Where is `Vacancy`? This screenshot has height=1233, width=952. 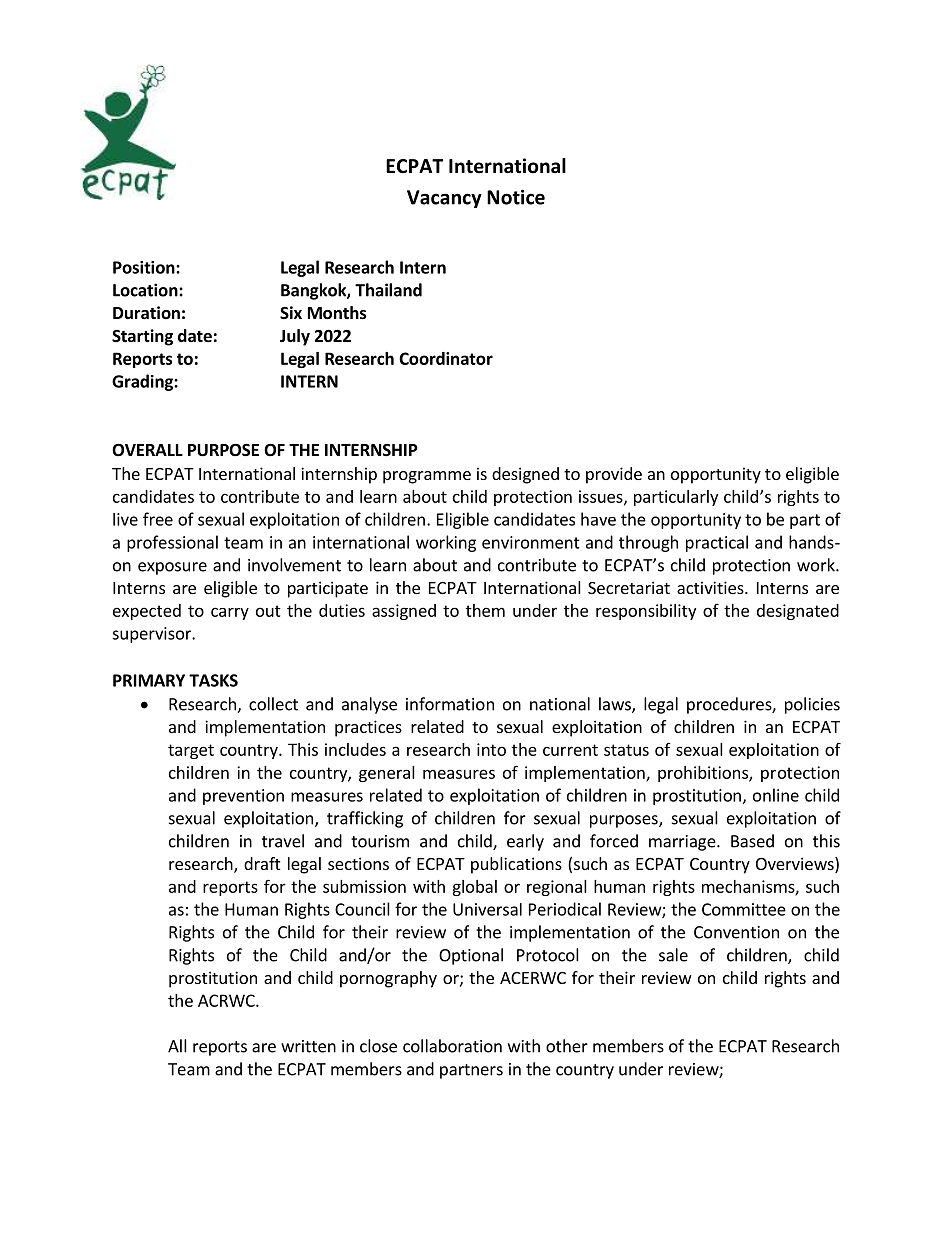
Vacancy is located at coordinates (444, 199).
